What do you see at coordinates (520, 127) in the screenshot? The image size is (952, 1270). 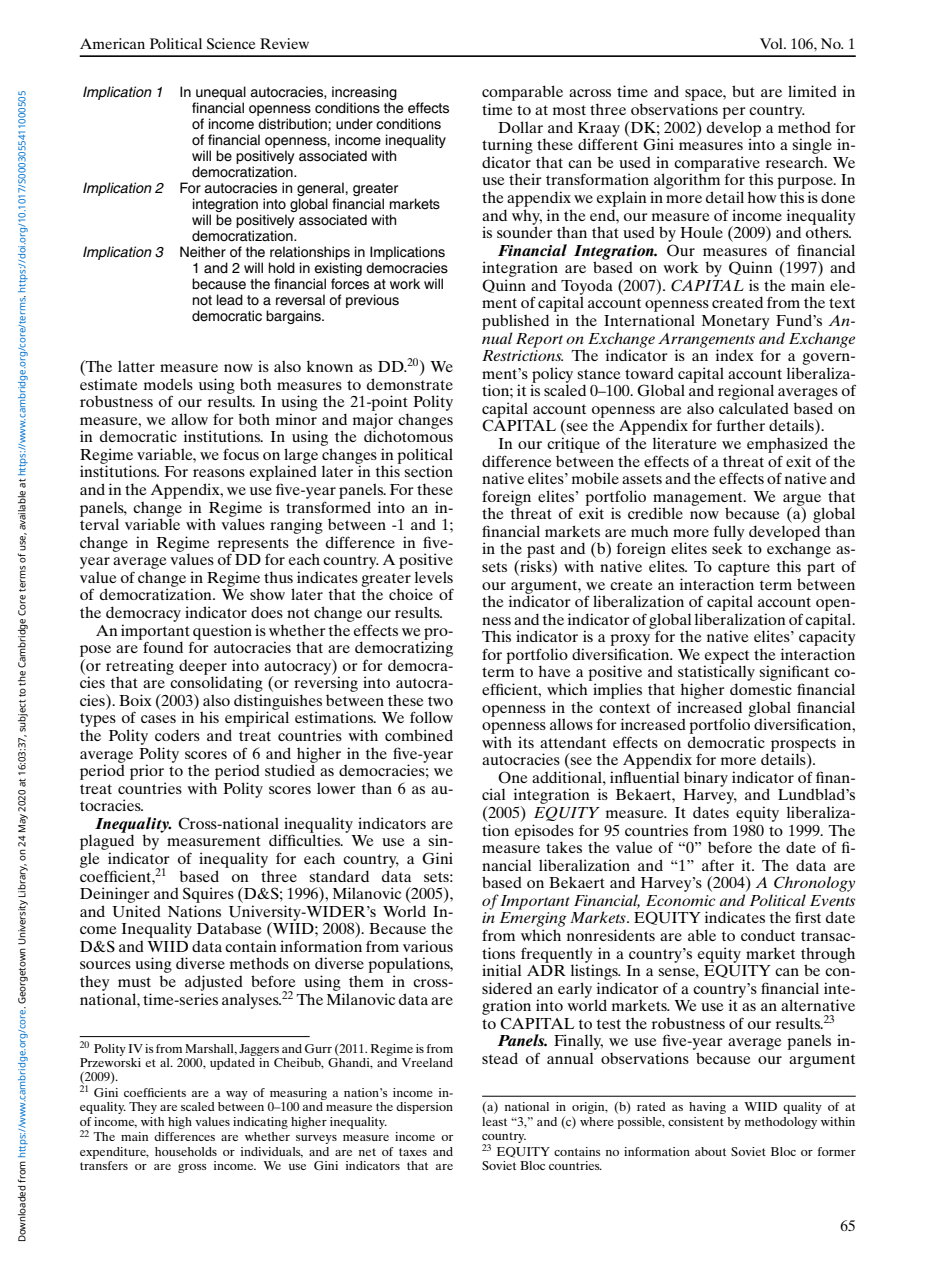 I see `Dollar` at bounding box center [520, 127].
